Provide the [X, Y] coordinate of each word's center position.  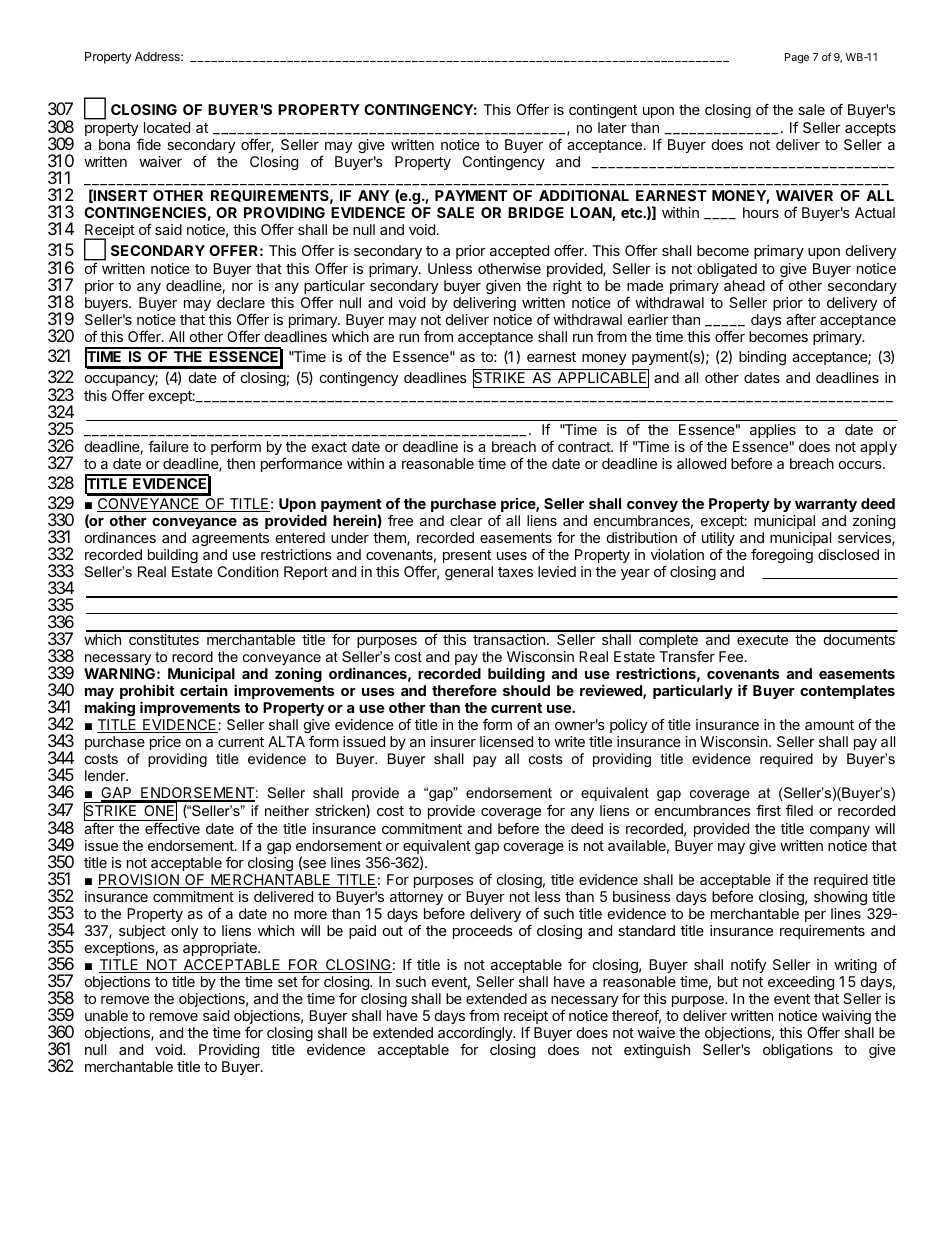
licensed [506, 741]
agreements [230, 539]
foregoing [782, 555]
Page [797, 58]
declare [241, 302]
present [467, 556]
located [167, 127]
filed [799, 810]
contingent [603, 111]
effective [172, 828]
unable [106, 1015]
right [567, 287]
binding [762, 358]
